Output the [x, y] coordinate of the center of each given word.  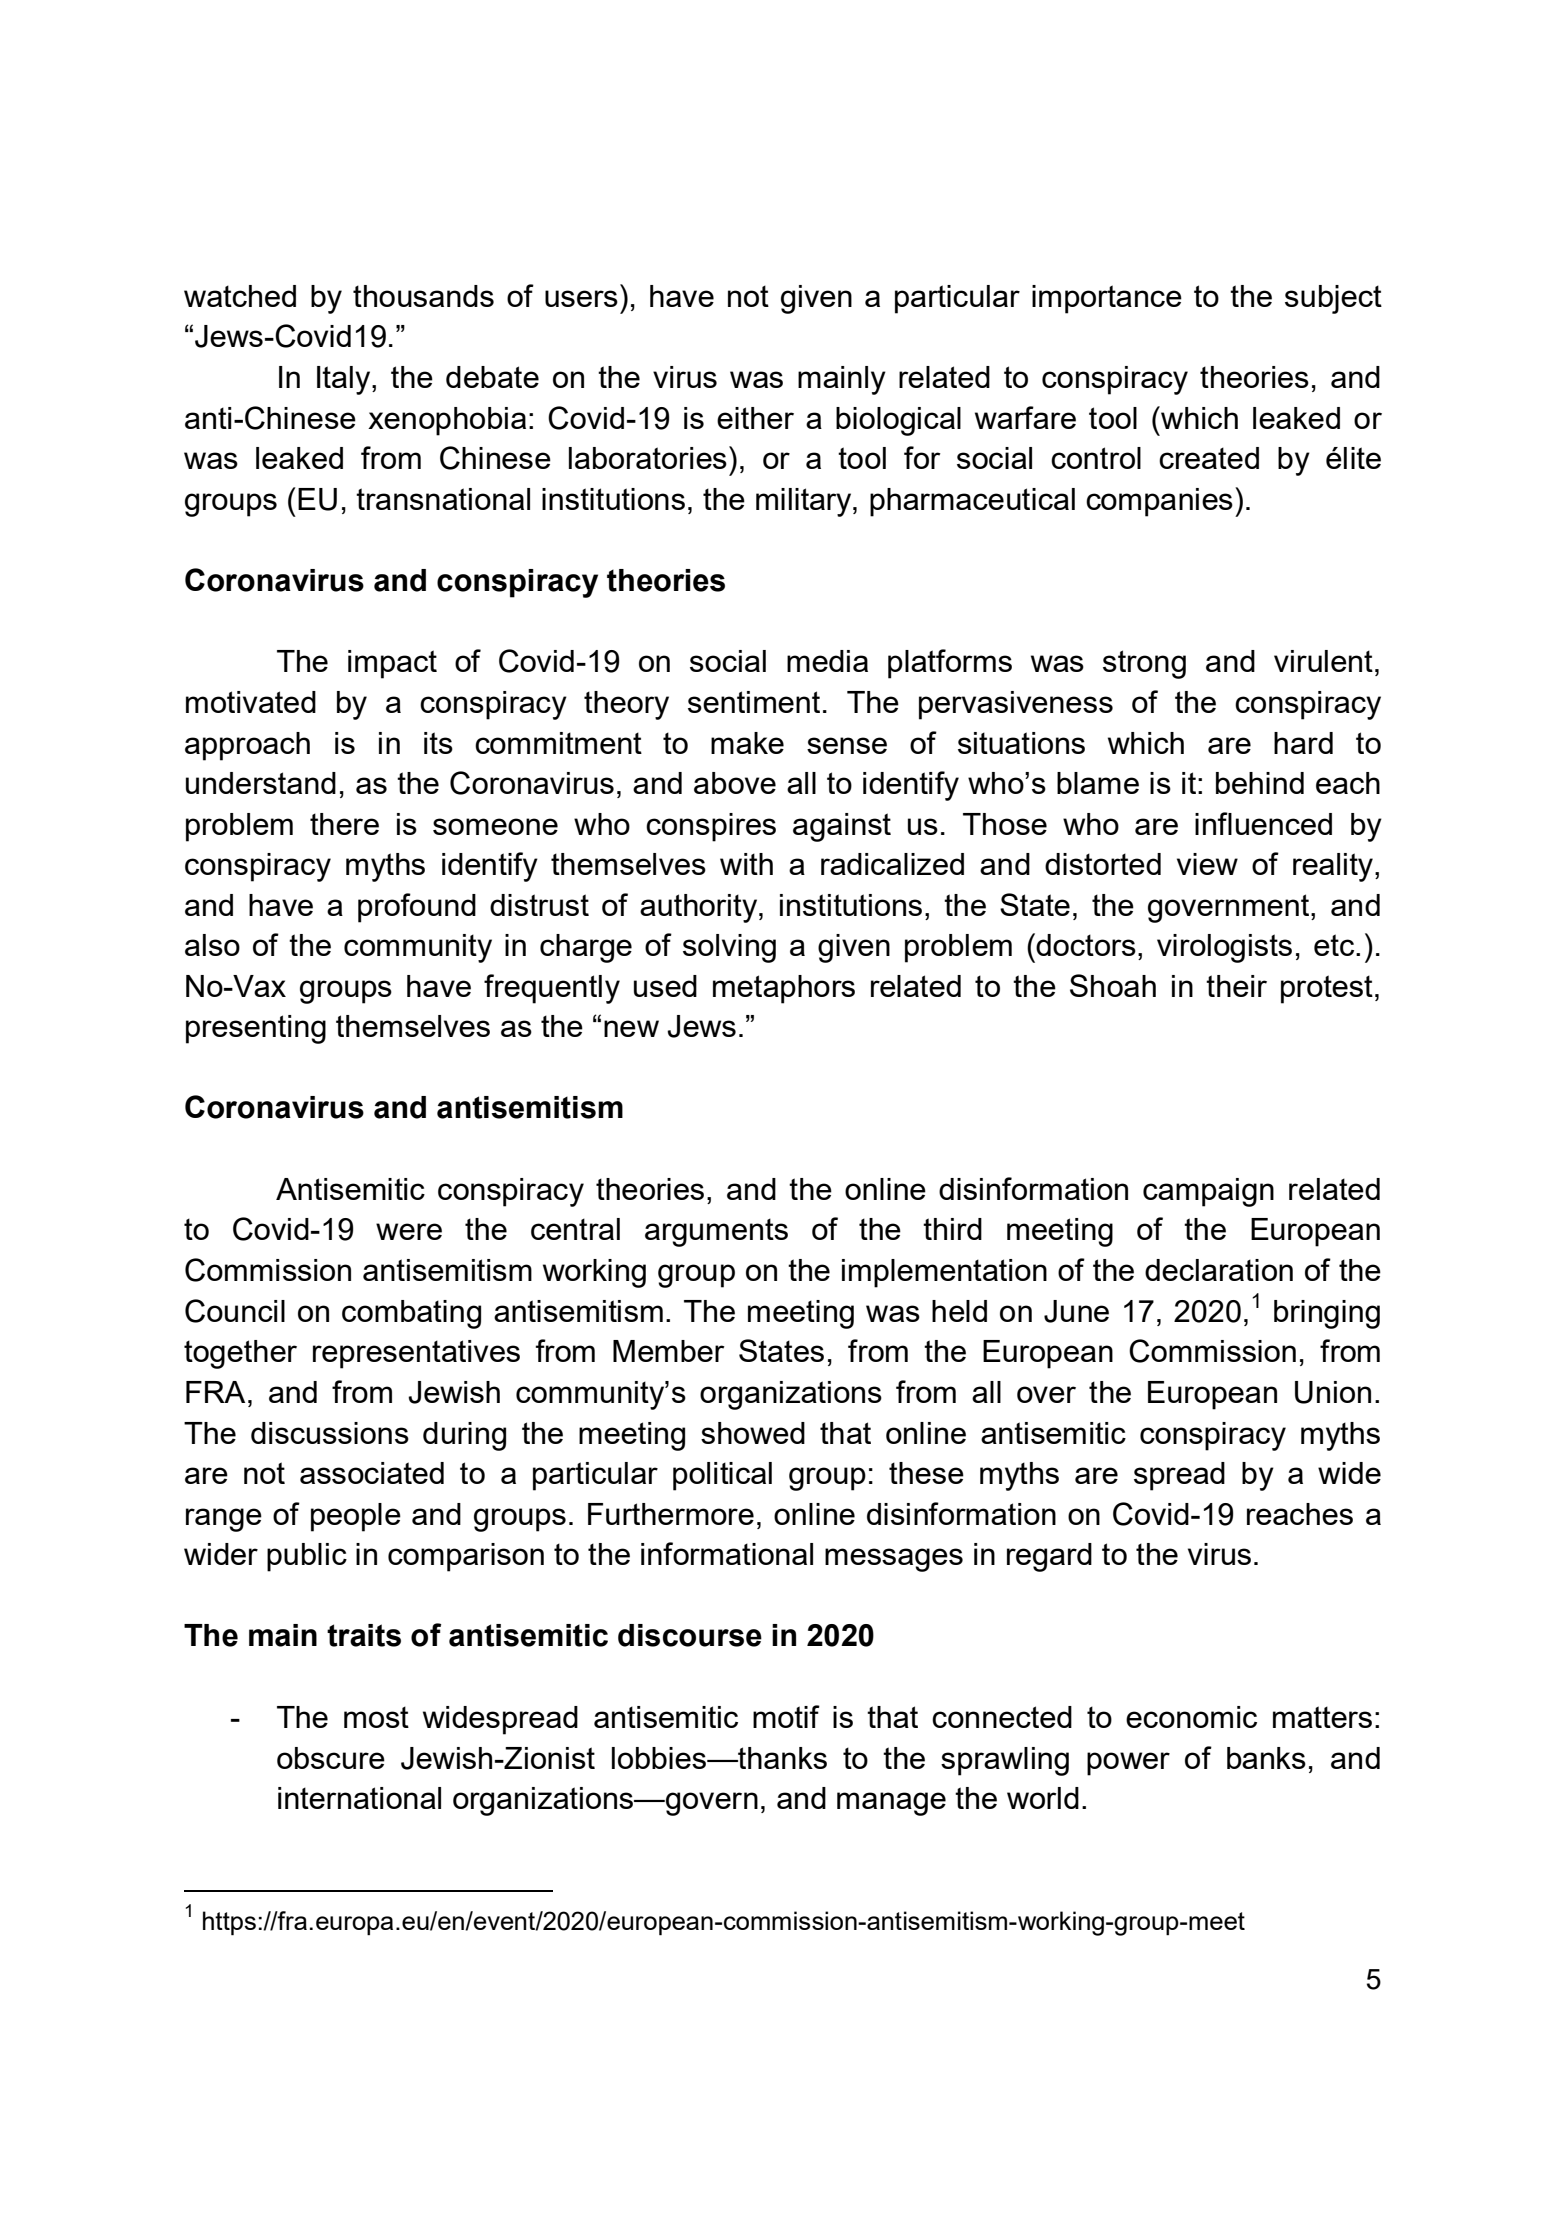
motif [786, 1716]
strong [1144, 664]
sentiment [754, 702]
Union [1333, 1392]
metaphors [784, 989]
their [1236, 986]
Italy [345, 380]
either [755, 418]
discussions [330, 1433]
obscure [331, 1758]
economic [1191, 1717]
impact [392, 664]
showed [753, 1433]
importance [1107, 299]
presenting [256, 1029]
